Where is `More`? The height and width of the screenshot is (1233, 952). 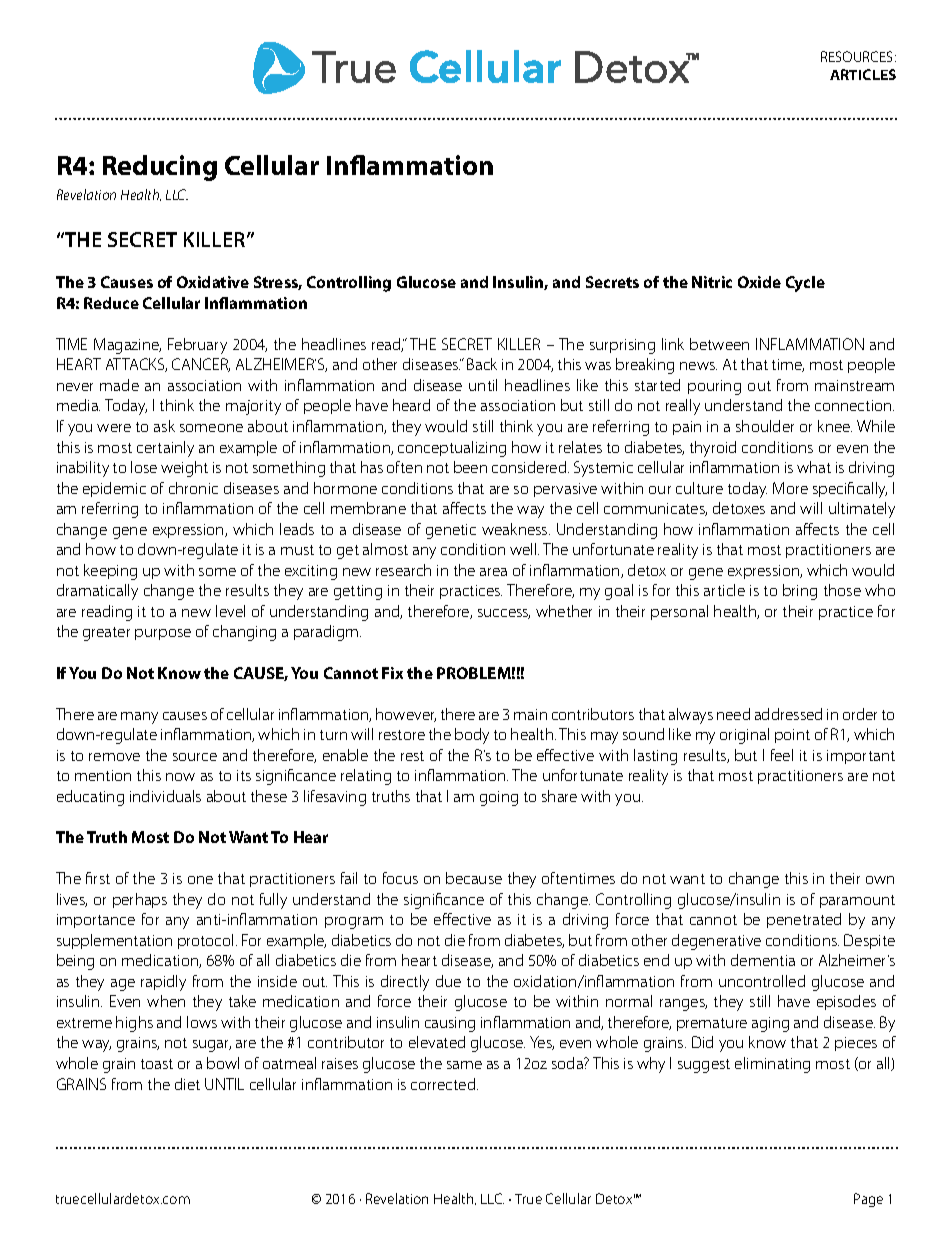 More is located at coordinates (790, 488).
